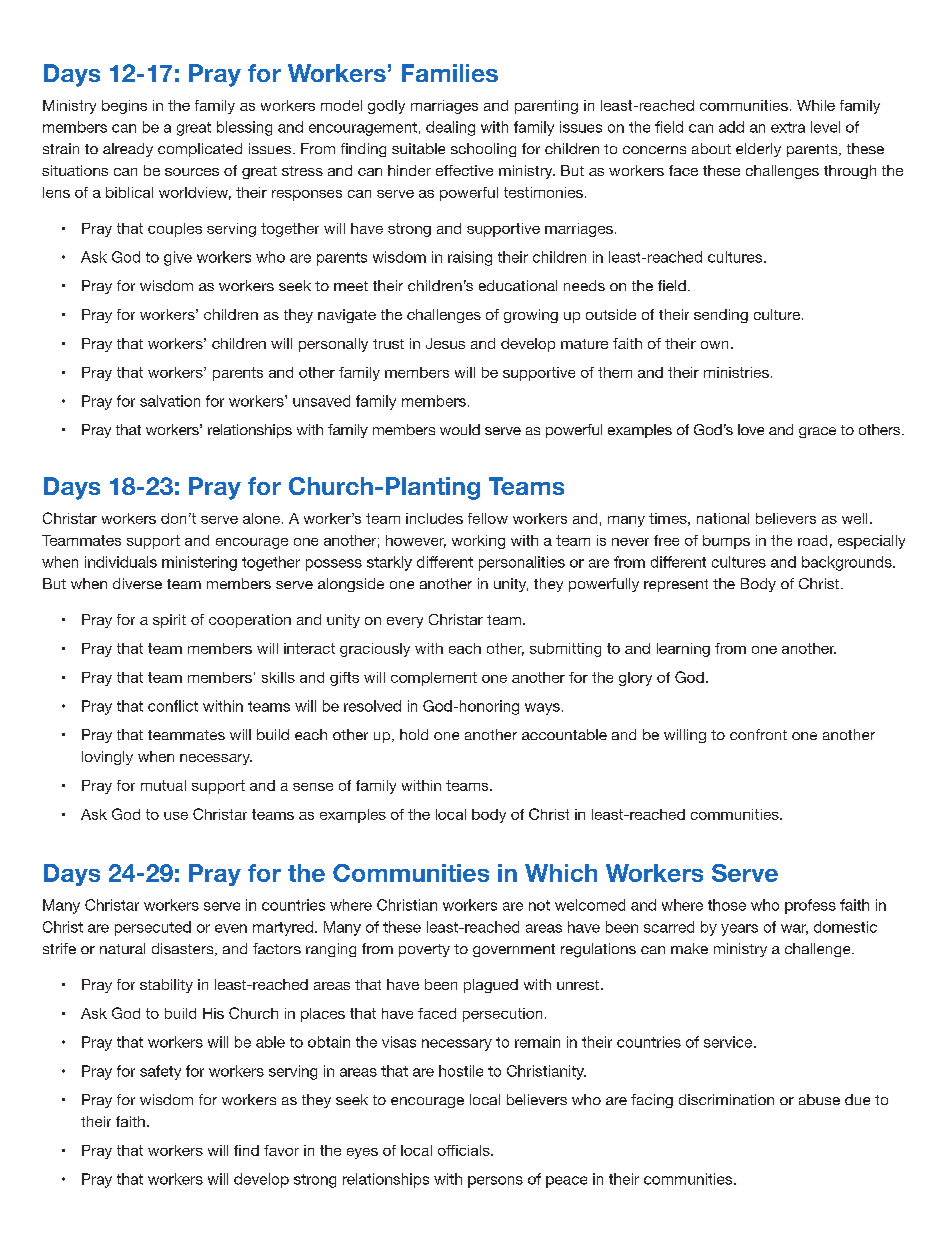  Describe the element at coordinates (124, 107) in the document. I see `begins` at that location.
